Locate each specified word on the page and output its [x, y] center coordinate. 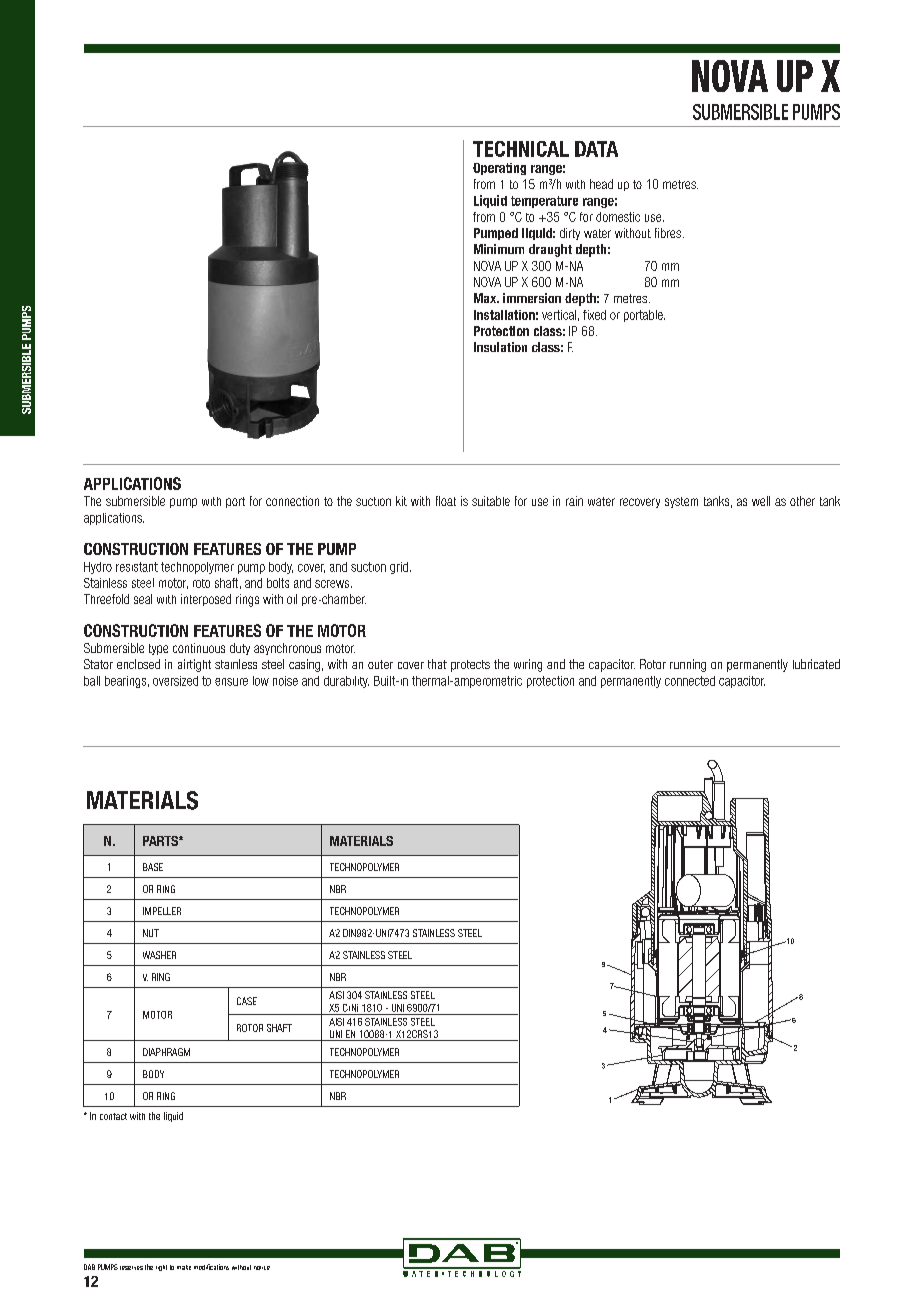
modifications [211, 1267]
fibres [668, 233]
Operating [499, 169]
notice [262, 1268]
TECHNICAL [521, 149]
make [184, 1267]
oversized [175, 681]
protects [470, 666]
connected [690, 681]
